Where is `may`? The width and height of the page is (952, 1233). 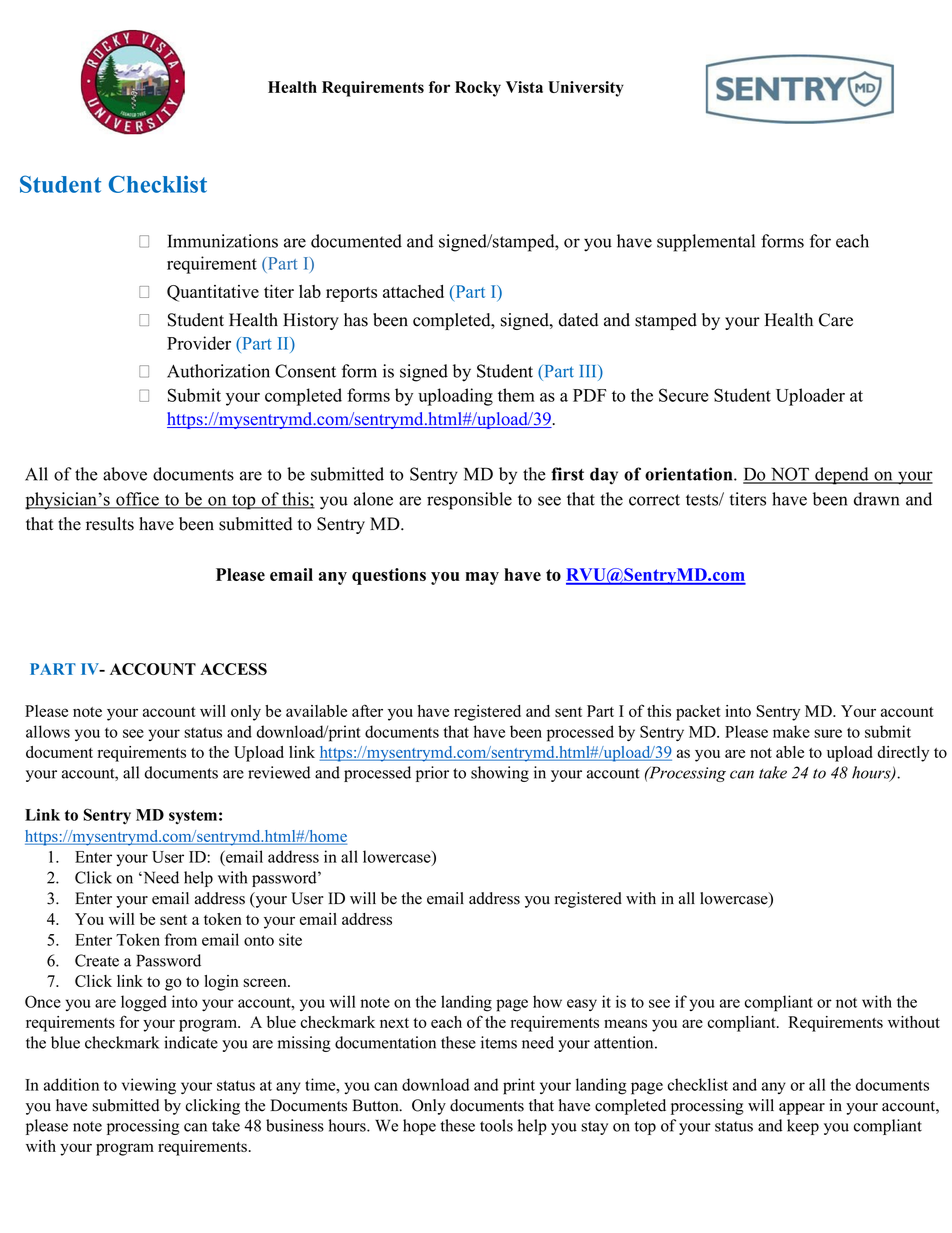 may is located at coordinates (482, 578).
